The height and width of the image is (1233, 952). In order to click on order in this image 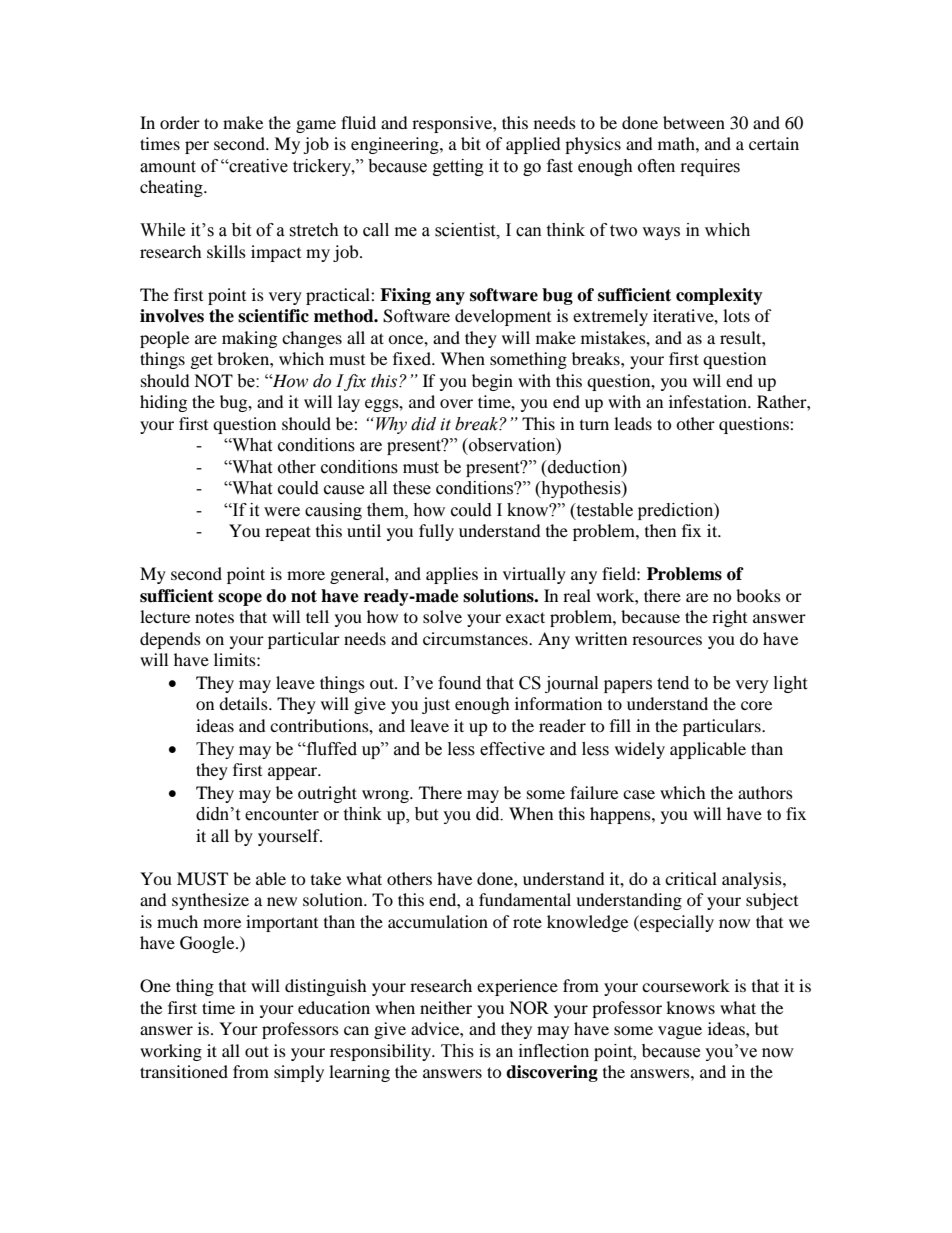, I will do `click(180, 122)`.
